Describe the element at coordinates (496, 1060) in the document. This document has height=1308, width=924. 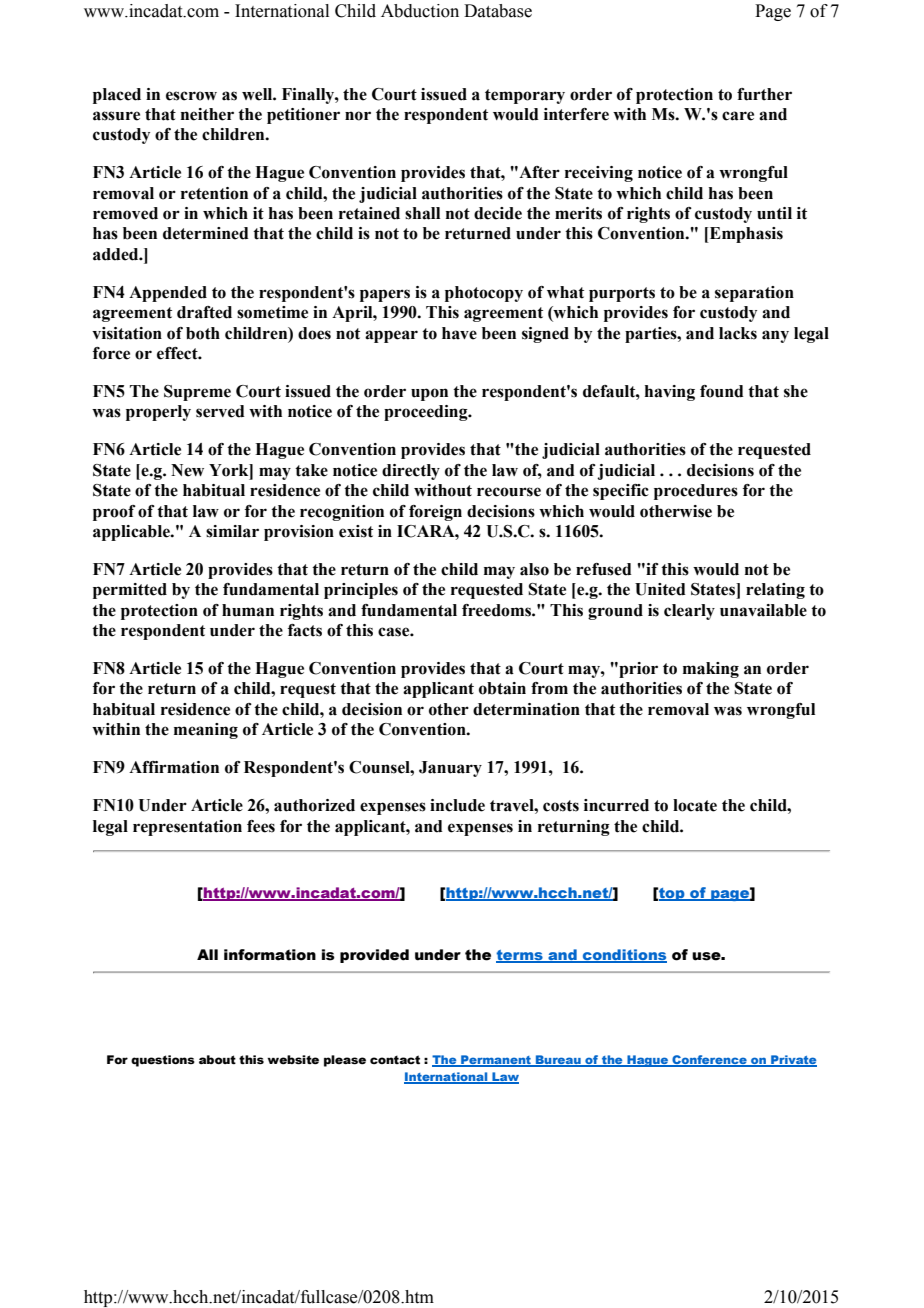
I see `Permanent` at that location.
